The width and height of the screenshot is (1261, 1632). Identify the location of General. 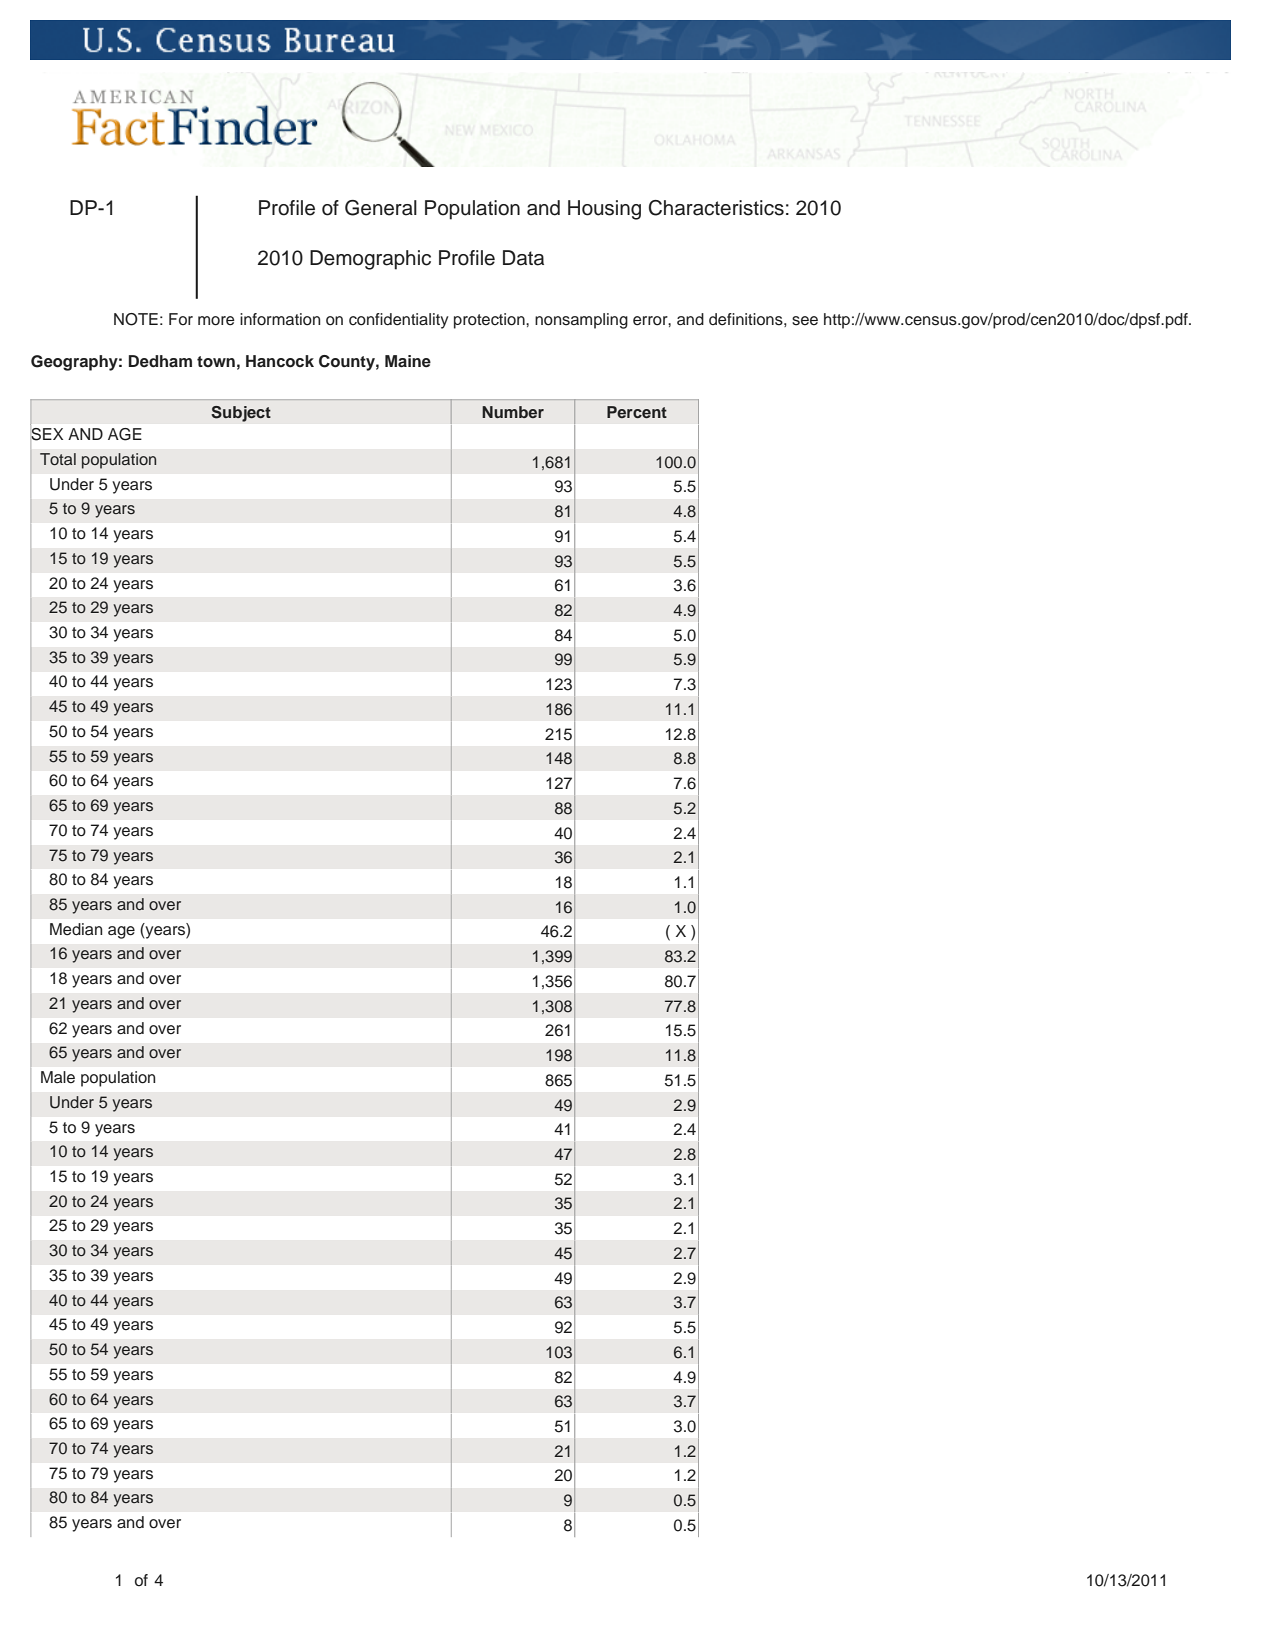
(381, 208).
